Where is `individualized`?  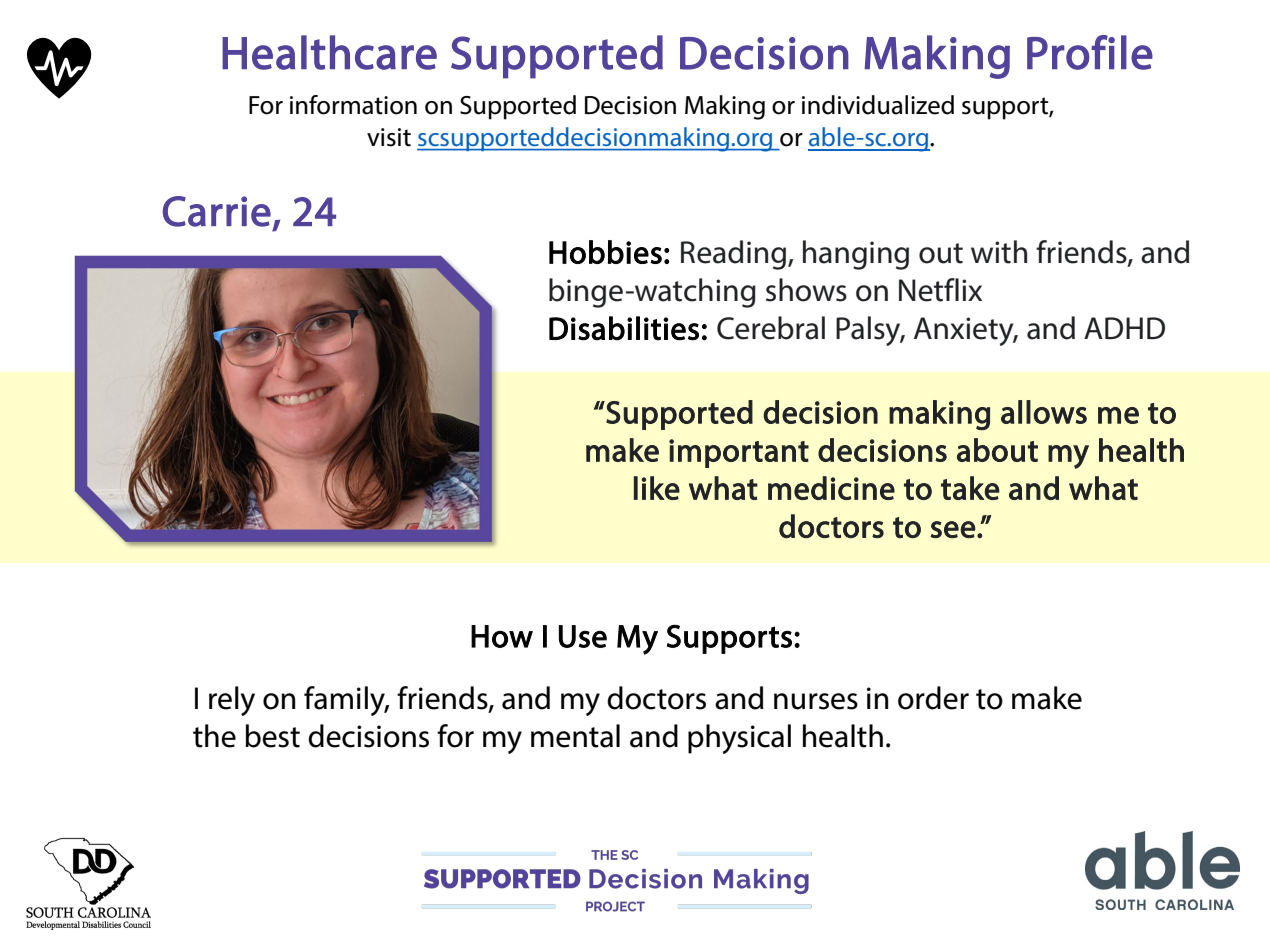 individualized is located at coordinates (878, 105).
